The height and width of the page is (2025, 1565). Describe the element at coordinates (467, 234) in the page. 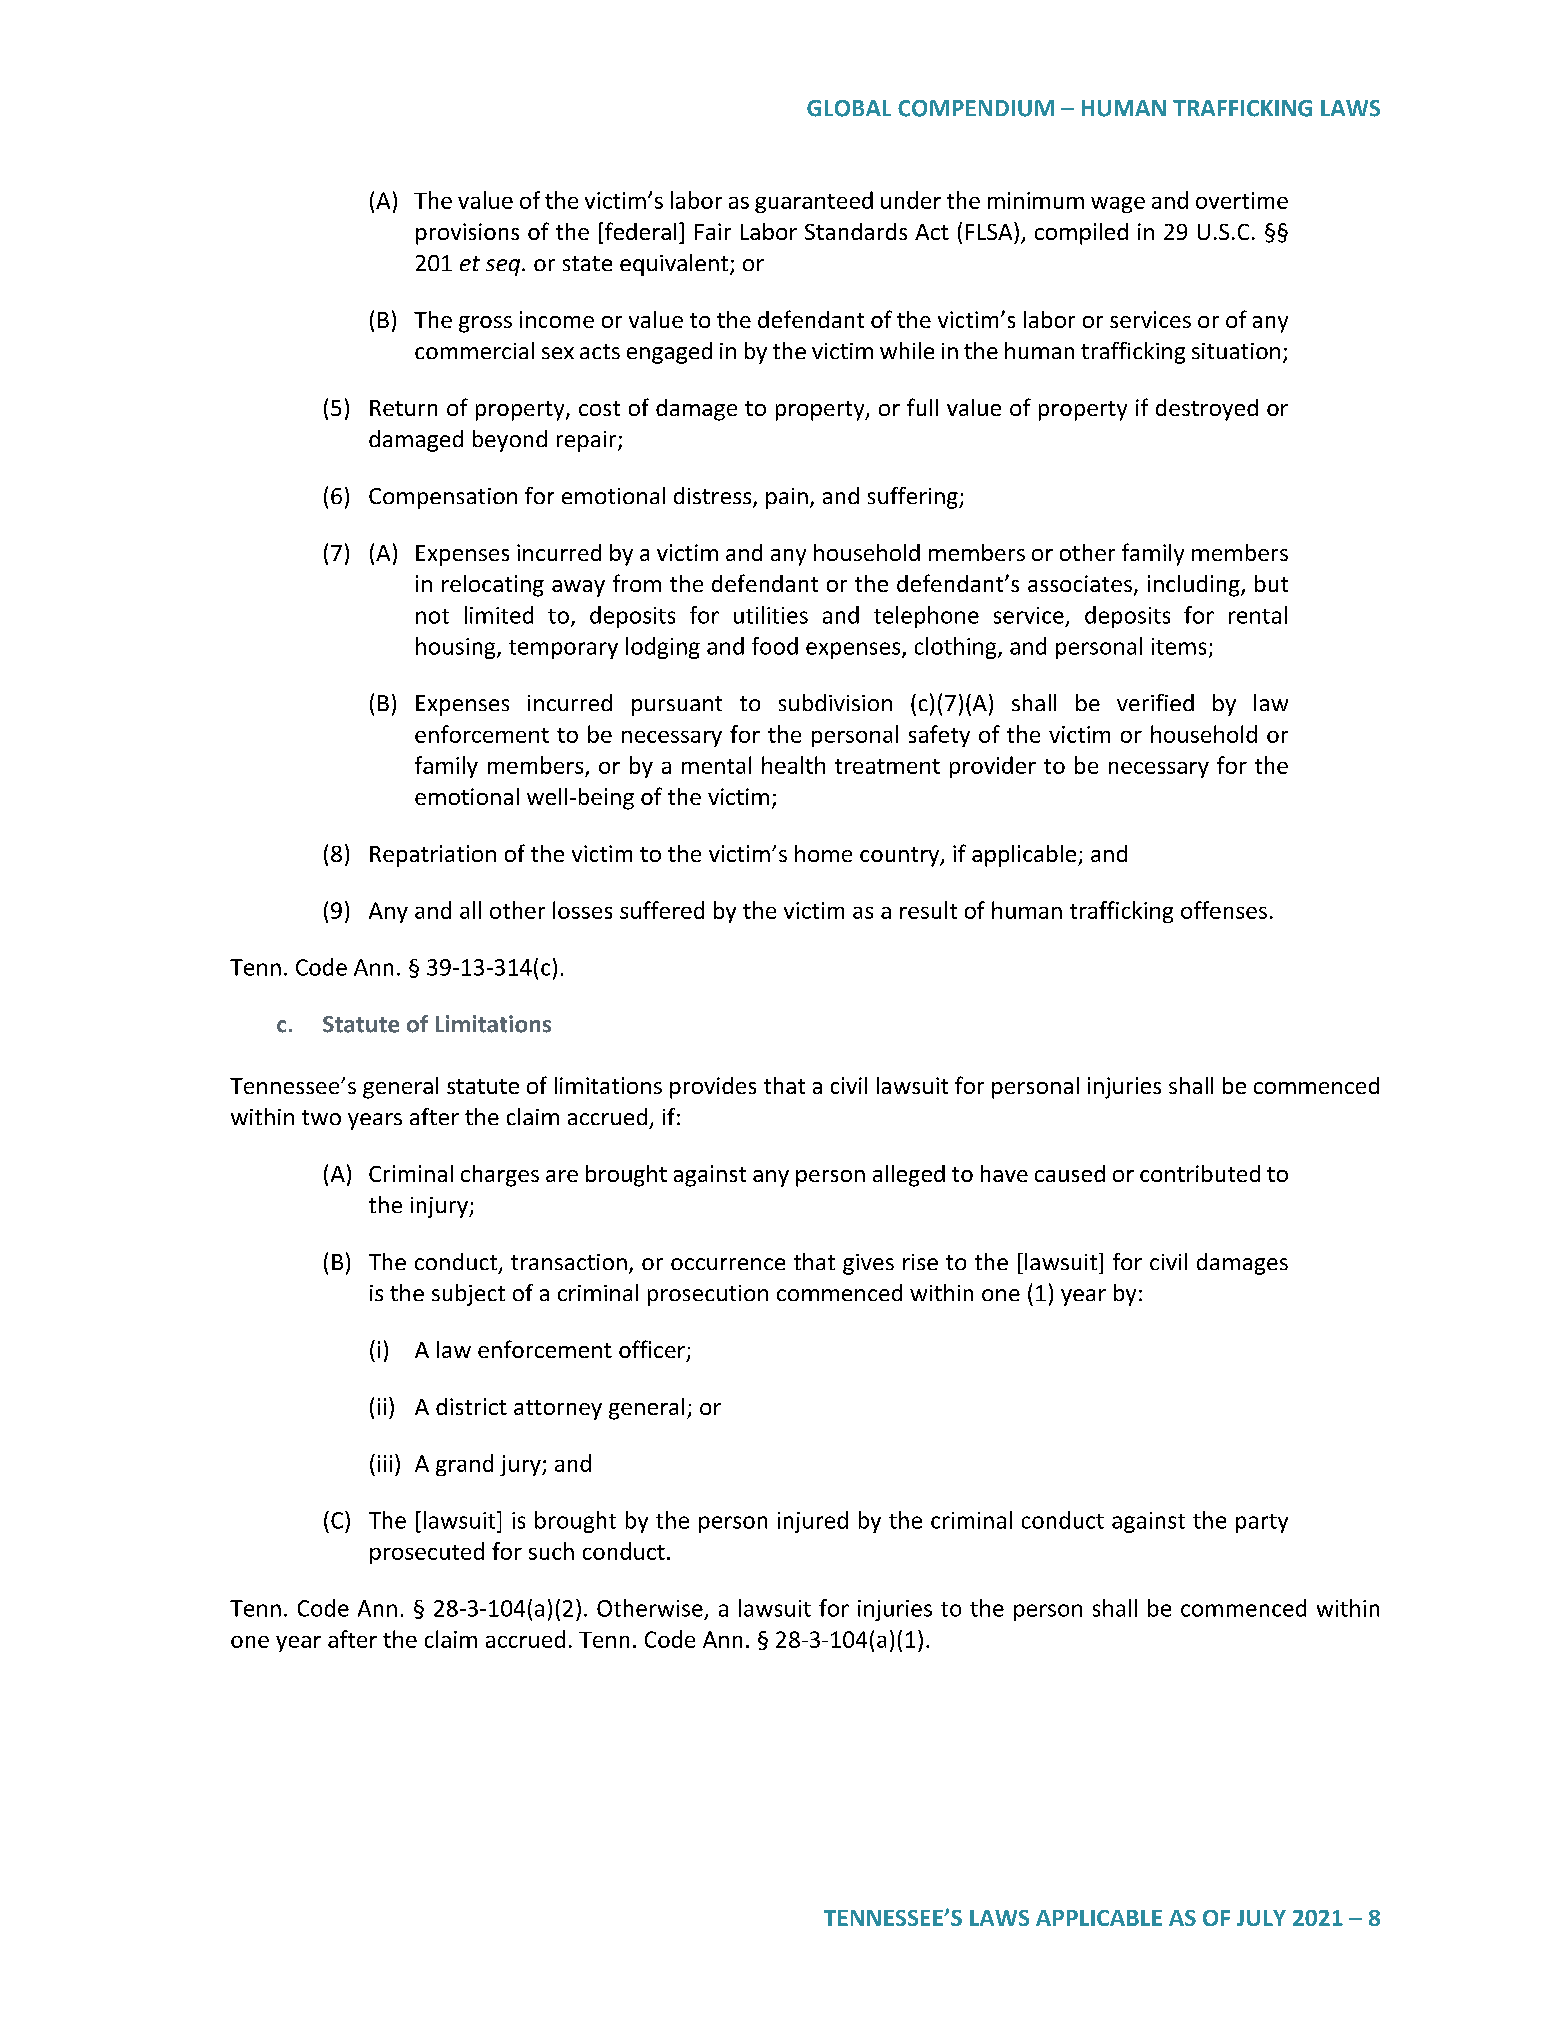

I see `provisions` at that location.
